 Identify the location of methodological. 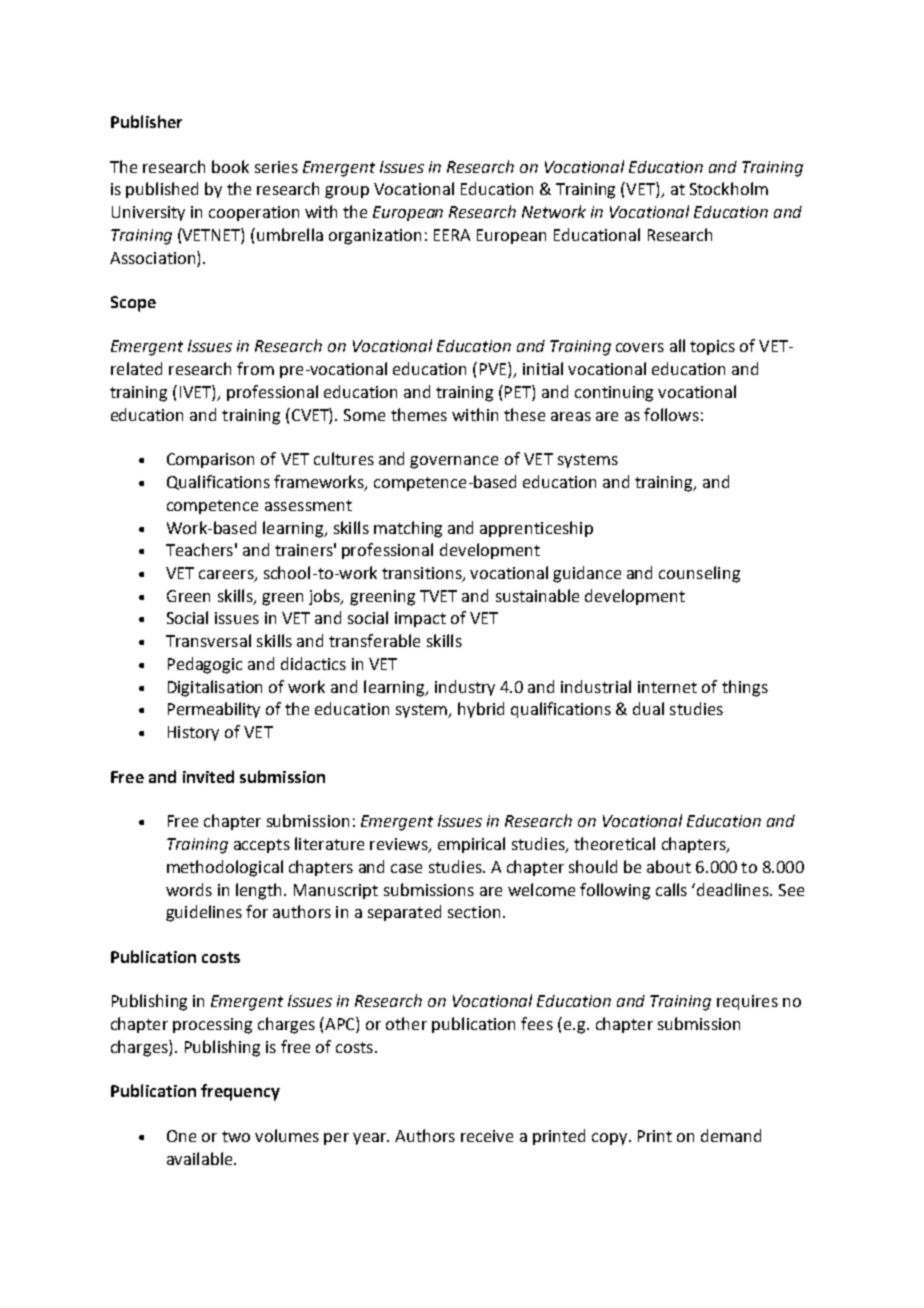
(225, 868).
